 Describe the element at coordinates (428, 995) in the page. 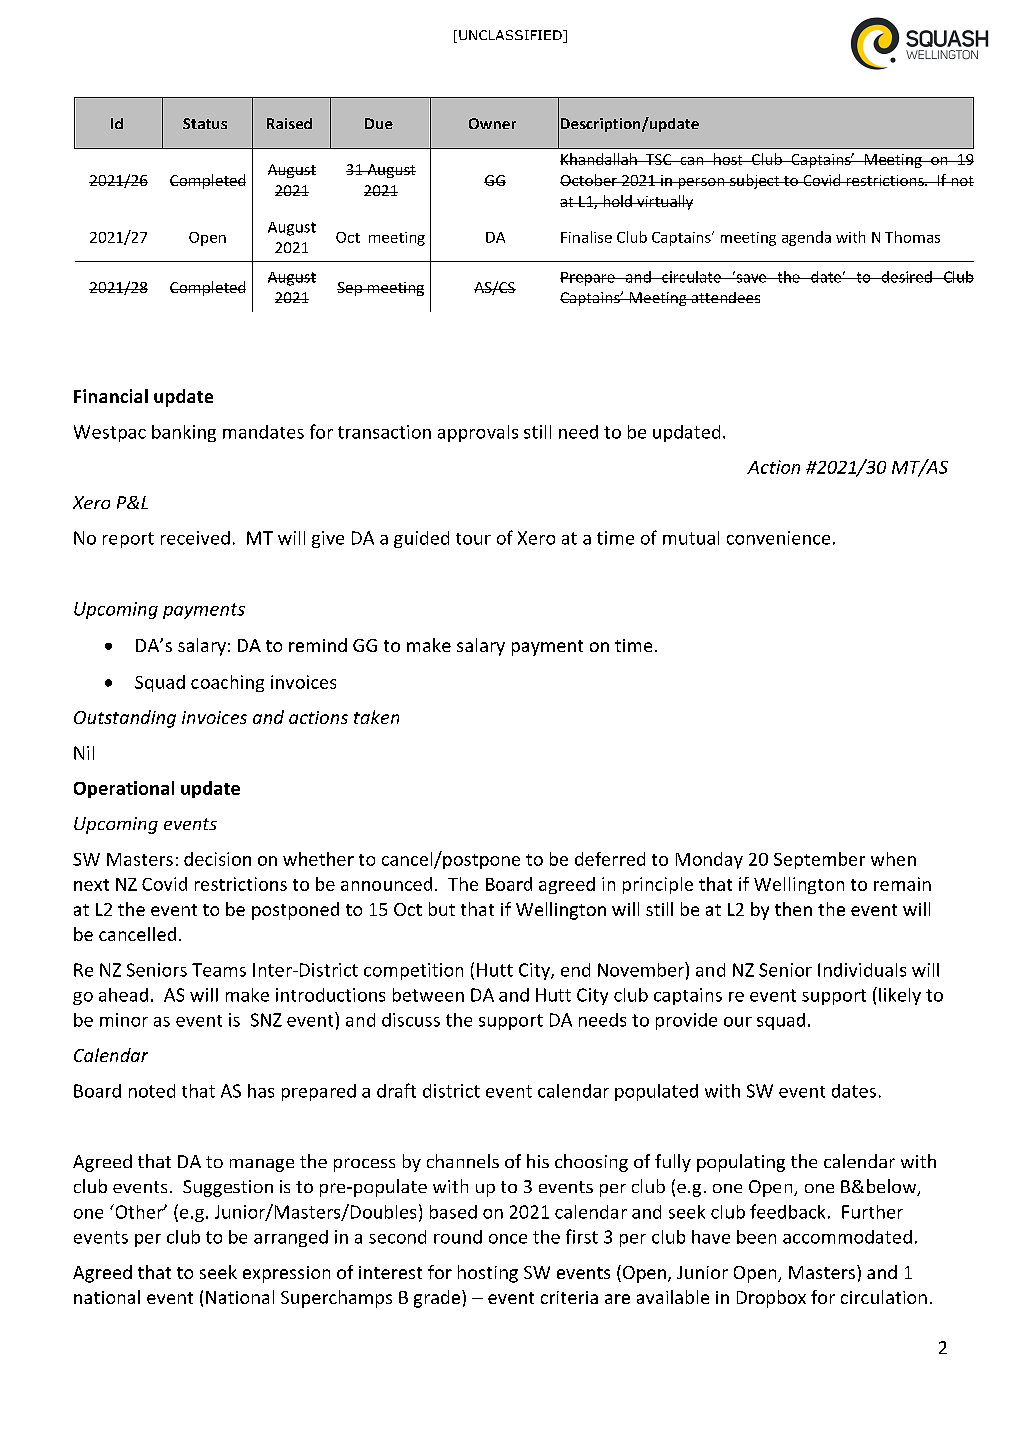

I see `between` at that location.
